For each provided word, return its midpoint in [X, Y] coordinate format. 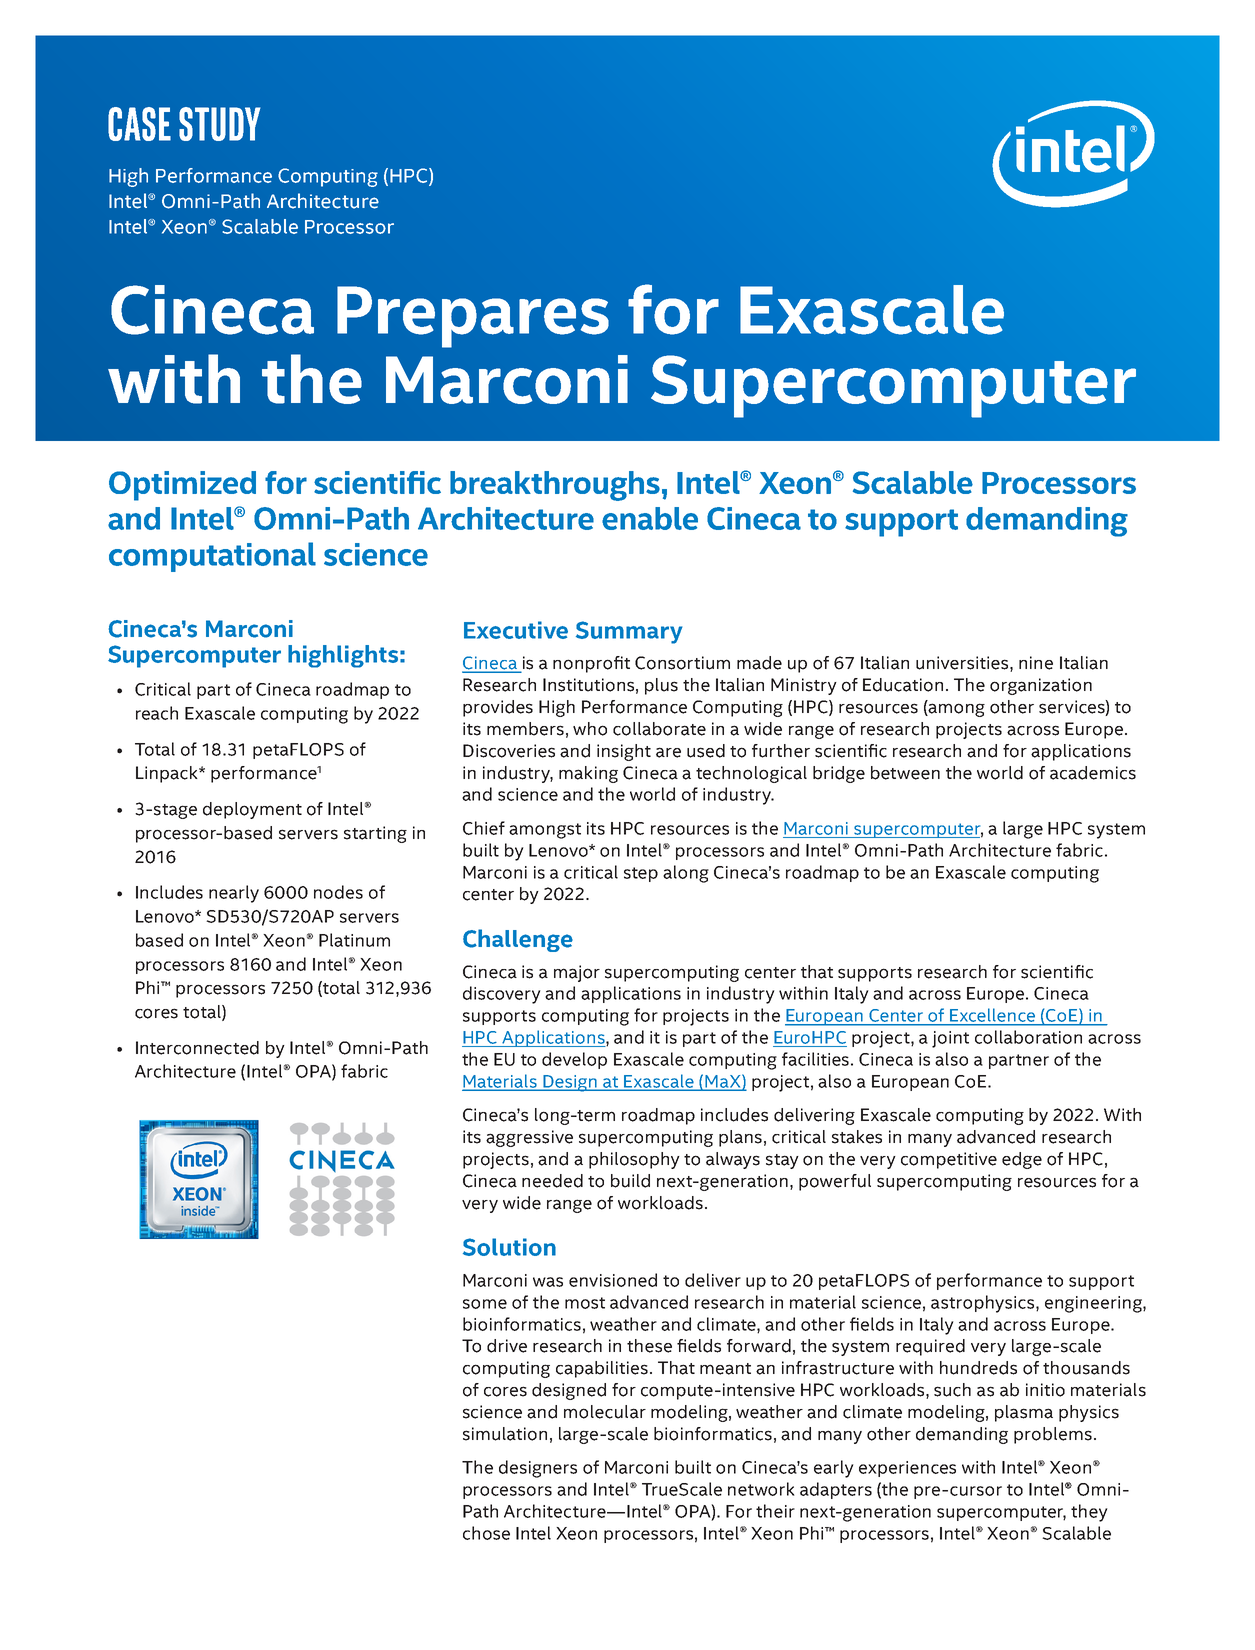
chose [486, 1533]
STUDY [220, 124]
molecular [605, 1412]
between [905, 773]
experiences [907, 1469]
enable [650, 518]
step [641, 874]
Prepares [473, 317]
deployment [252, 810]
